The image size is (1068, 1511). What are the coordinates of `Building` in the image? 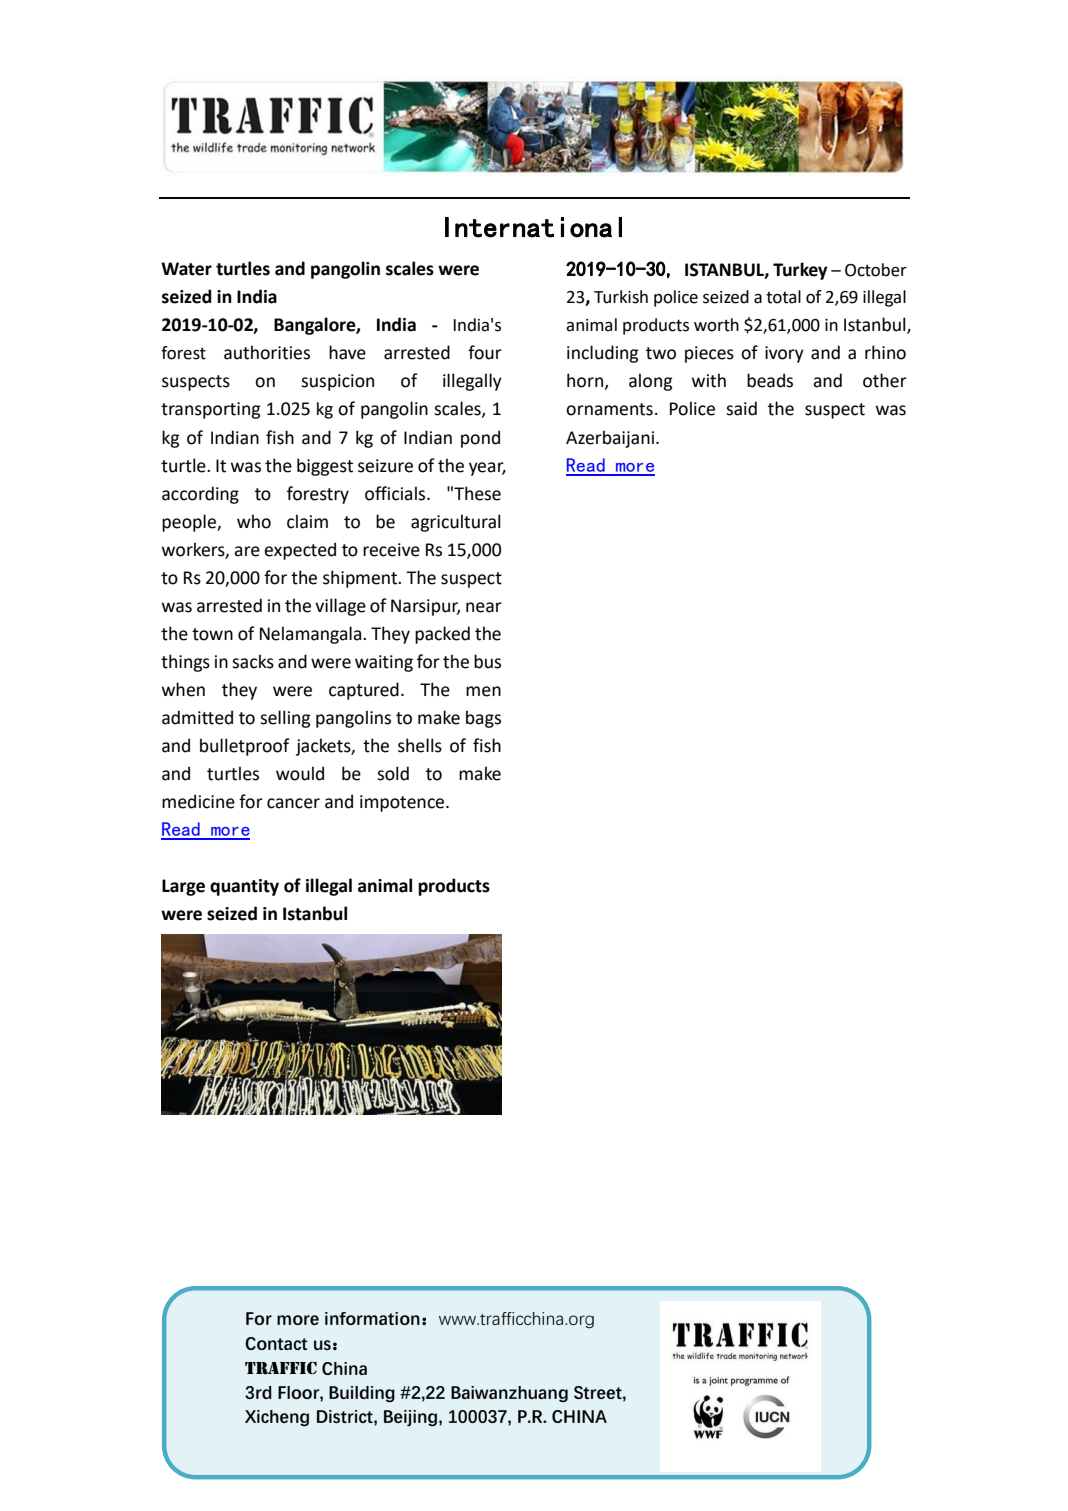 It's located at (362, 1394).
